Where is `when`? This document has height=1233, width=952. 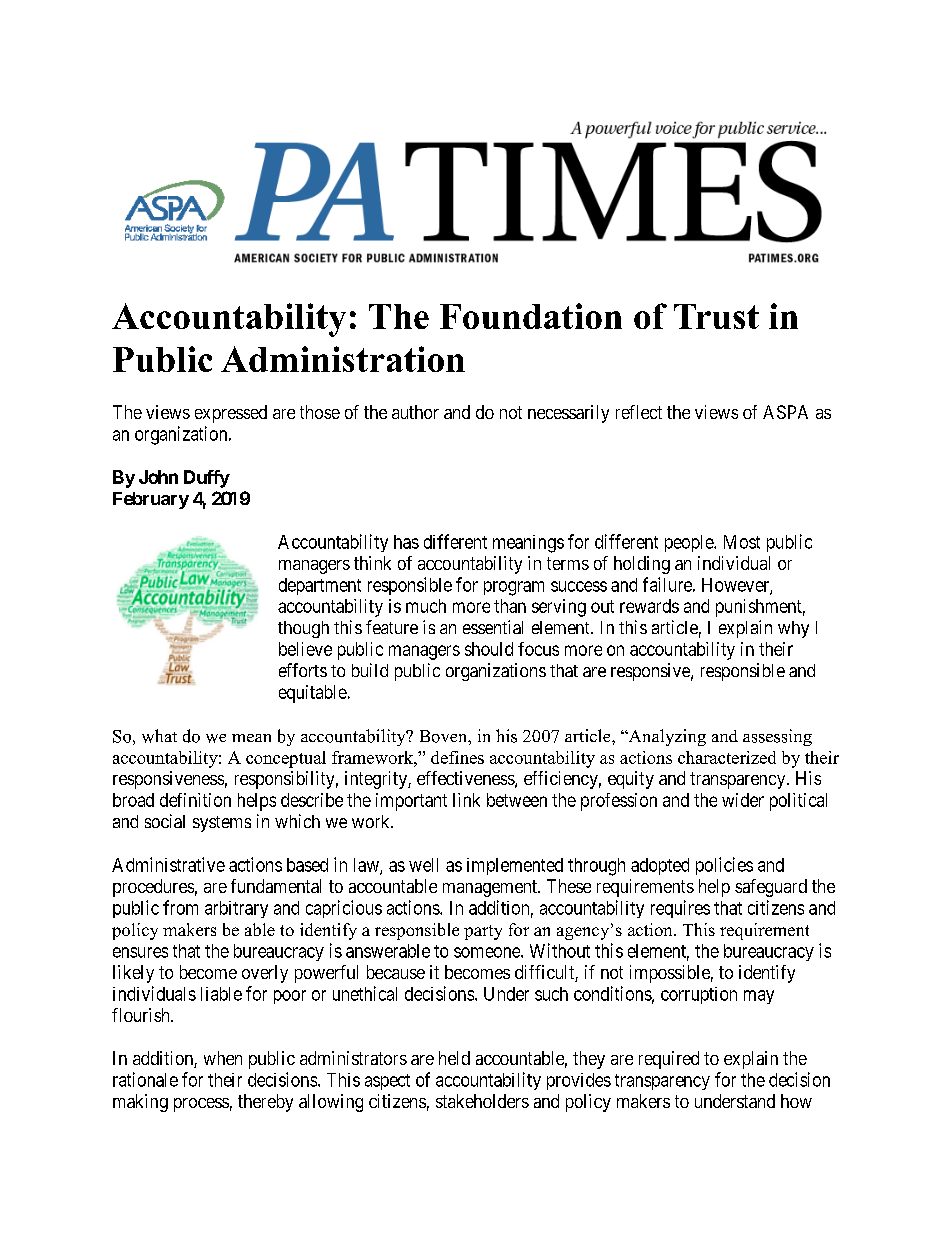
when is located at coordinates (223, 1058).
